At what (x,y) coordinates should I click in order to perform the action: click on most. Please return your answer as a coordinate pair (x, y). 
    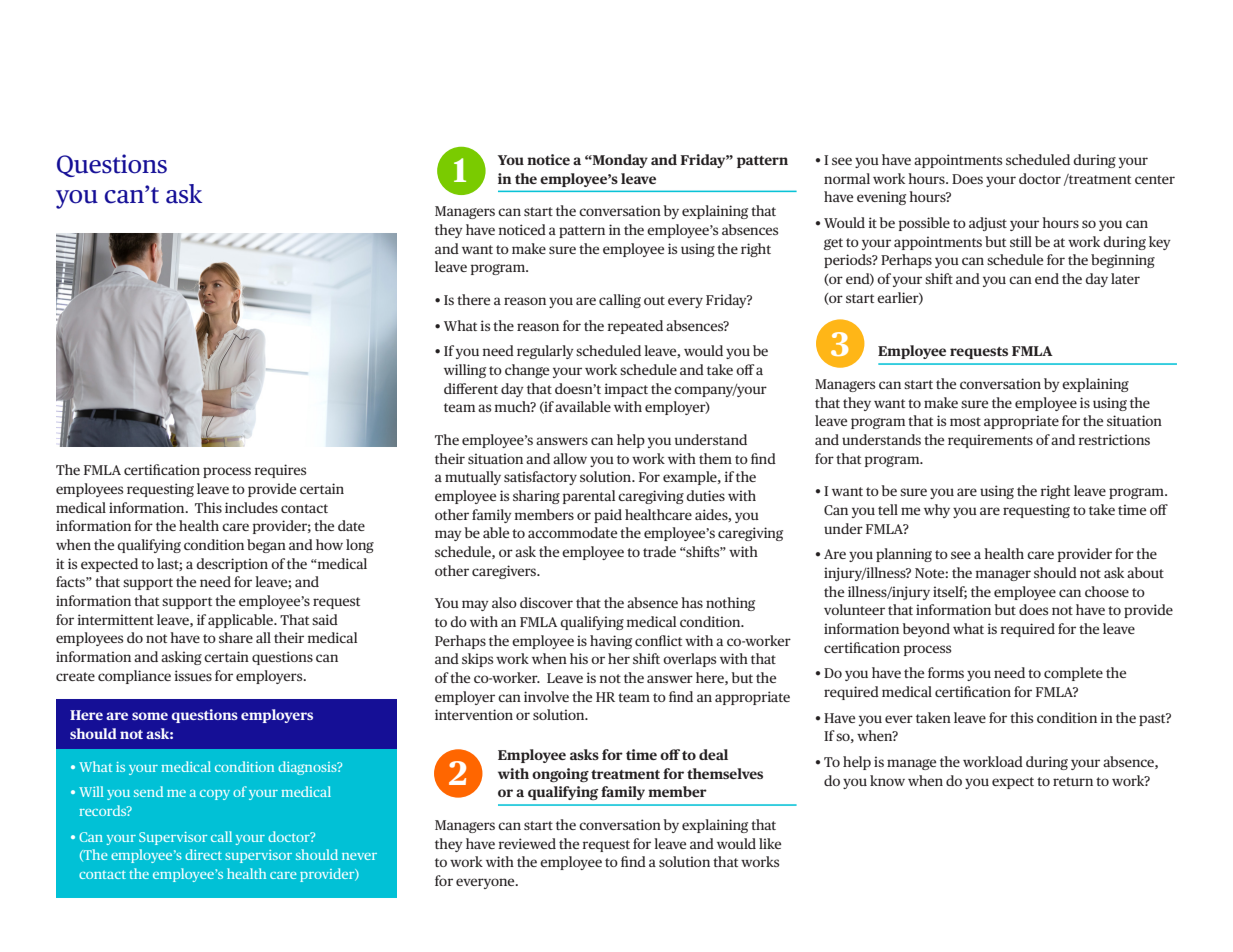
    Looking at the image, I should click on (965, 421).
